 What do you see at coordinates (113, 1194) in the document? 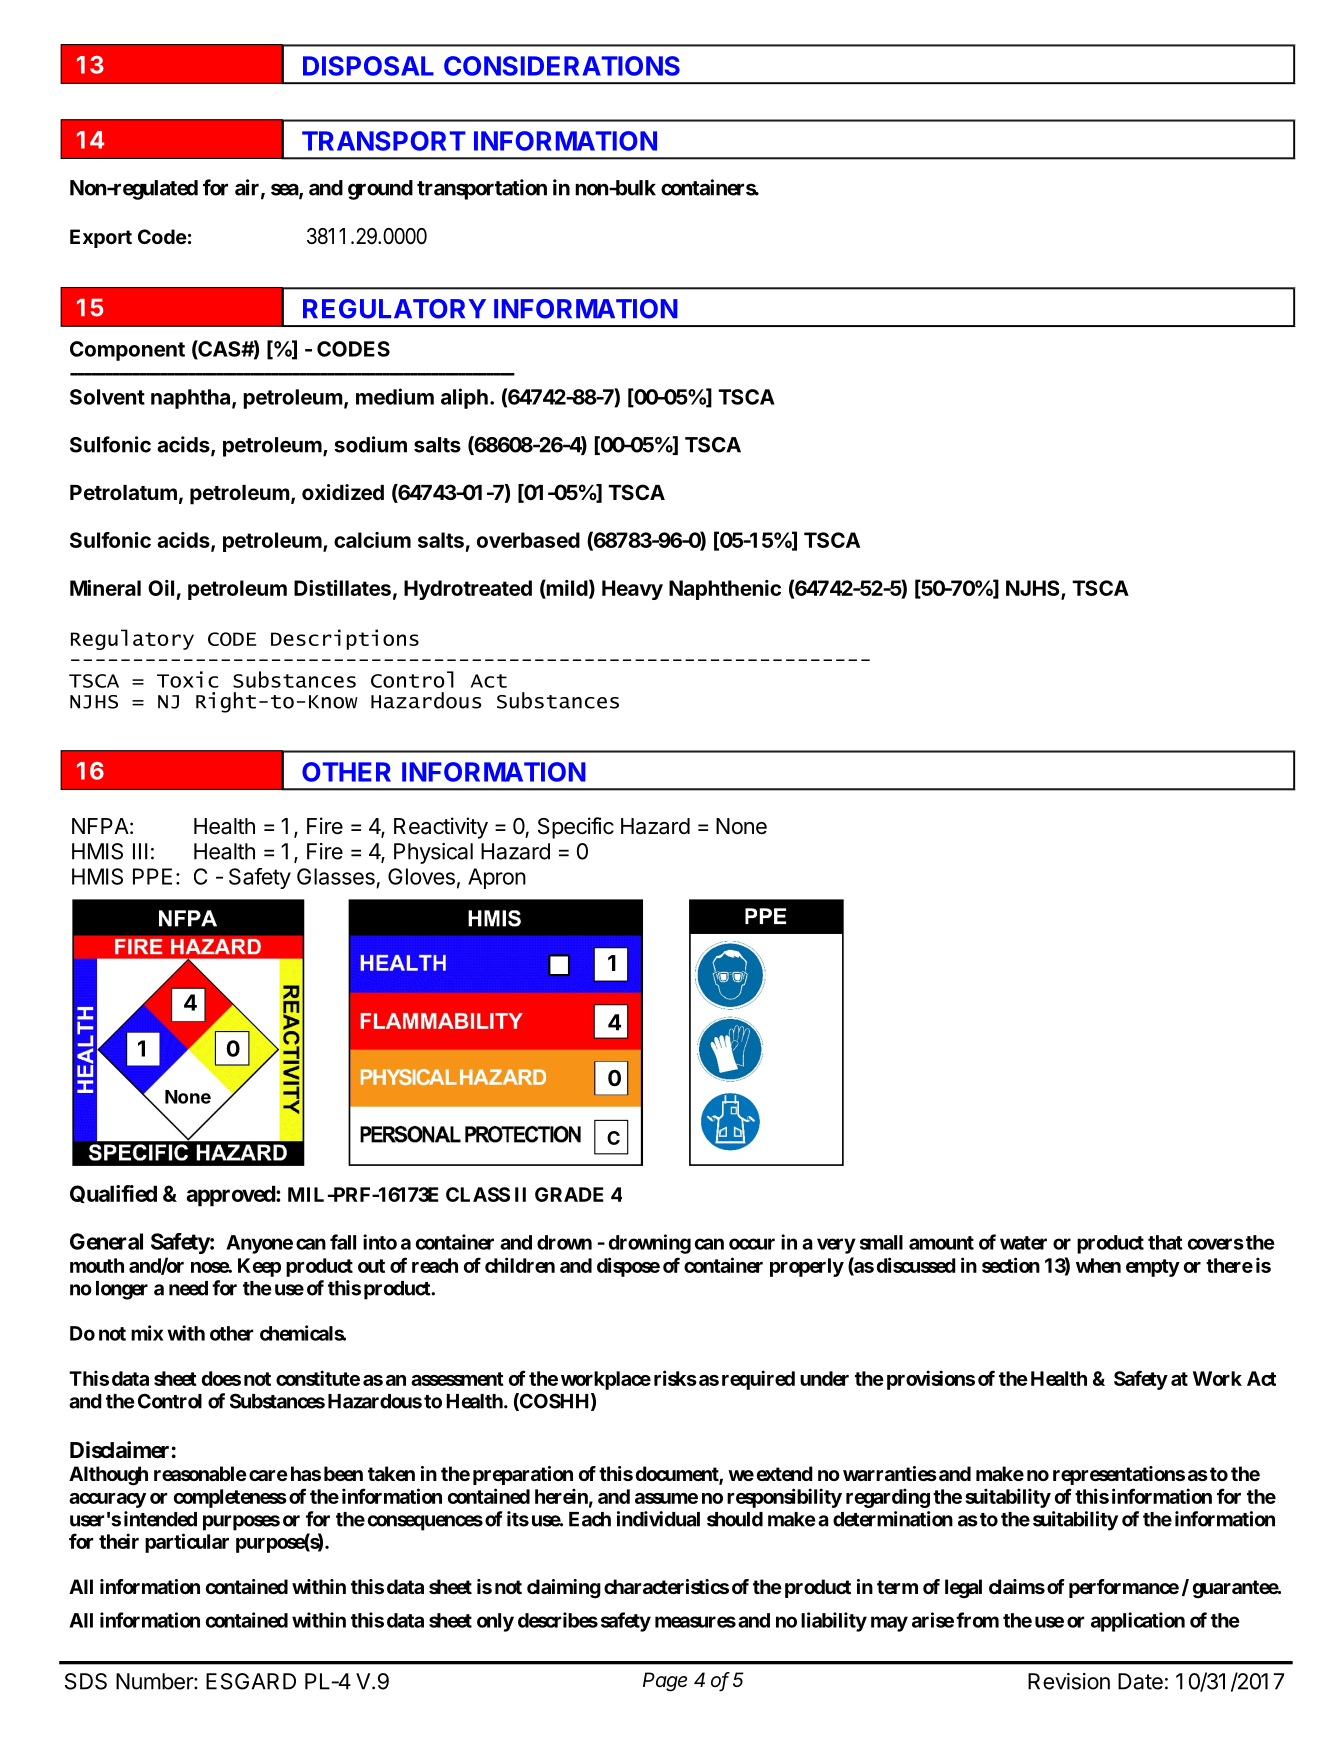
I see `Qualified` at bounding box center [113, 1194].
